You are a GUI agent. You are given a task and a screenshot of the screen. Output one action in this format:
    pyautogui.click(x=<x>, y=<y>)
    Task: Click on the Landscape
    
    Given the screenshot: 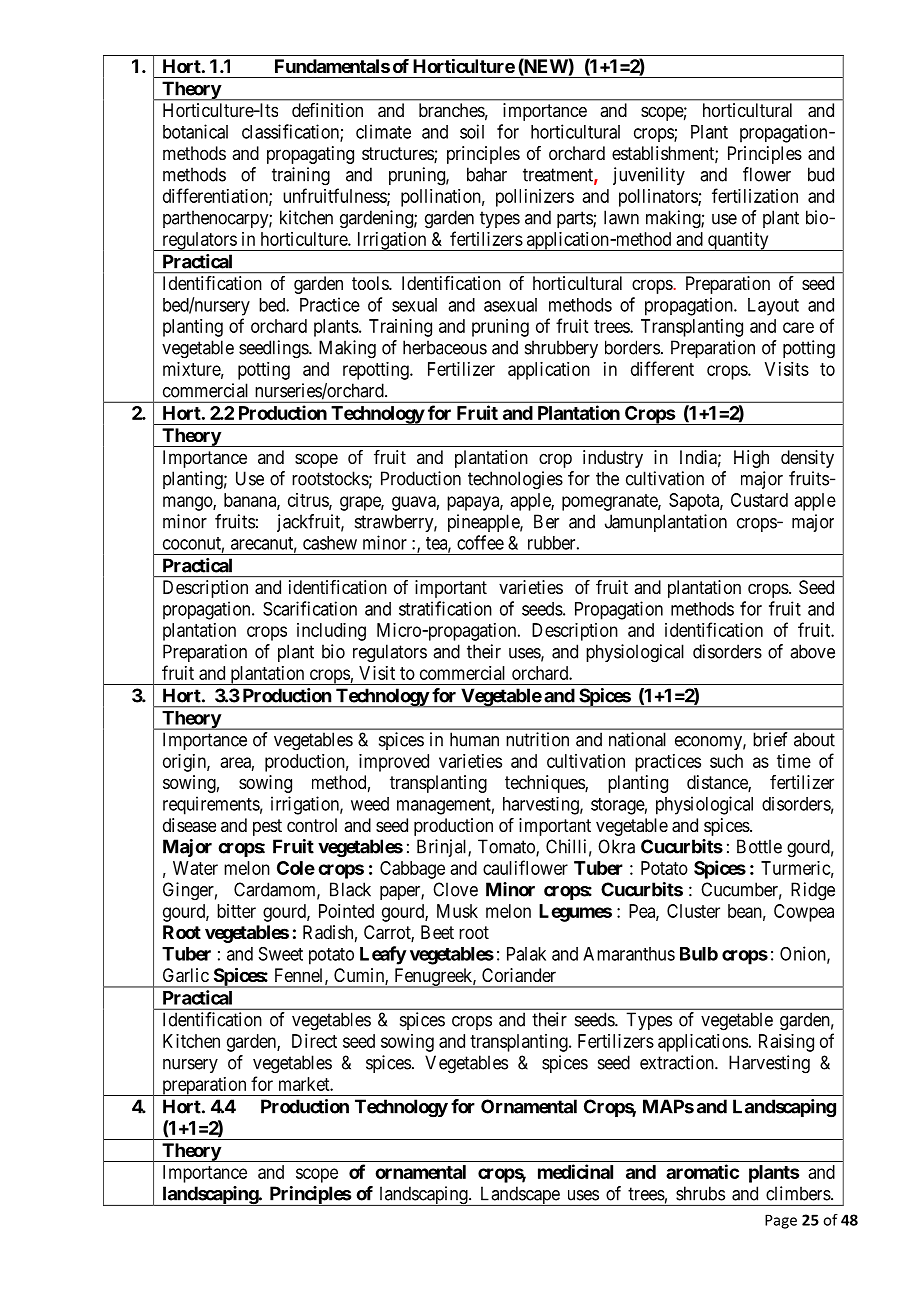 What is the action you would take?
    pyautogui.click(x=519, y=1196)
